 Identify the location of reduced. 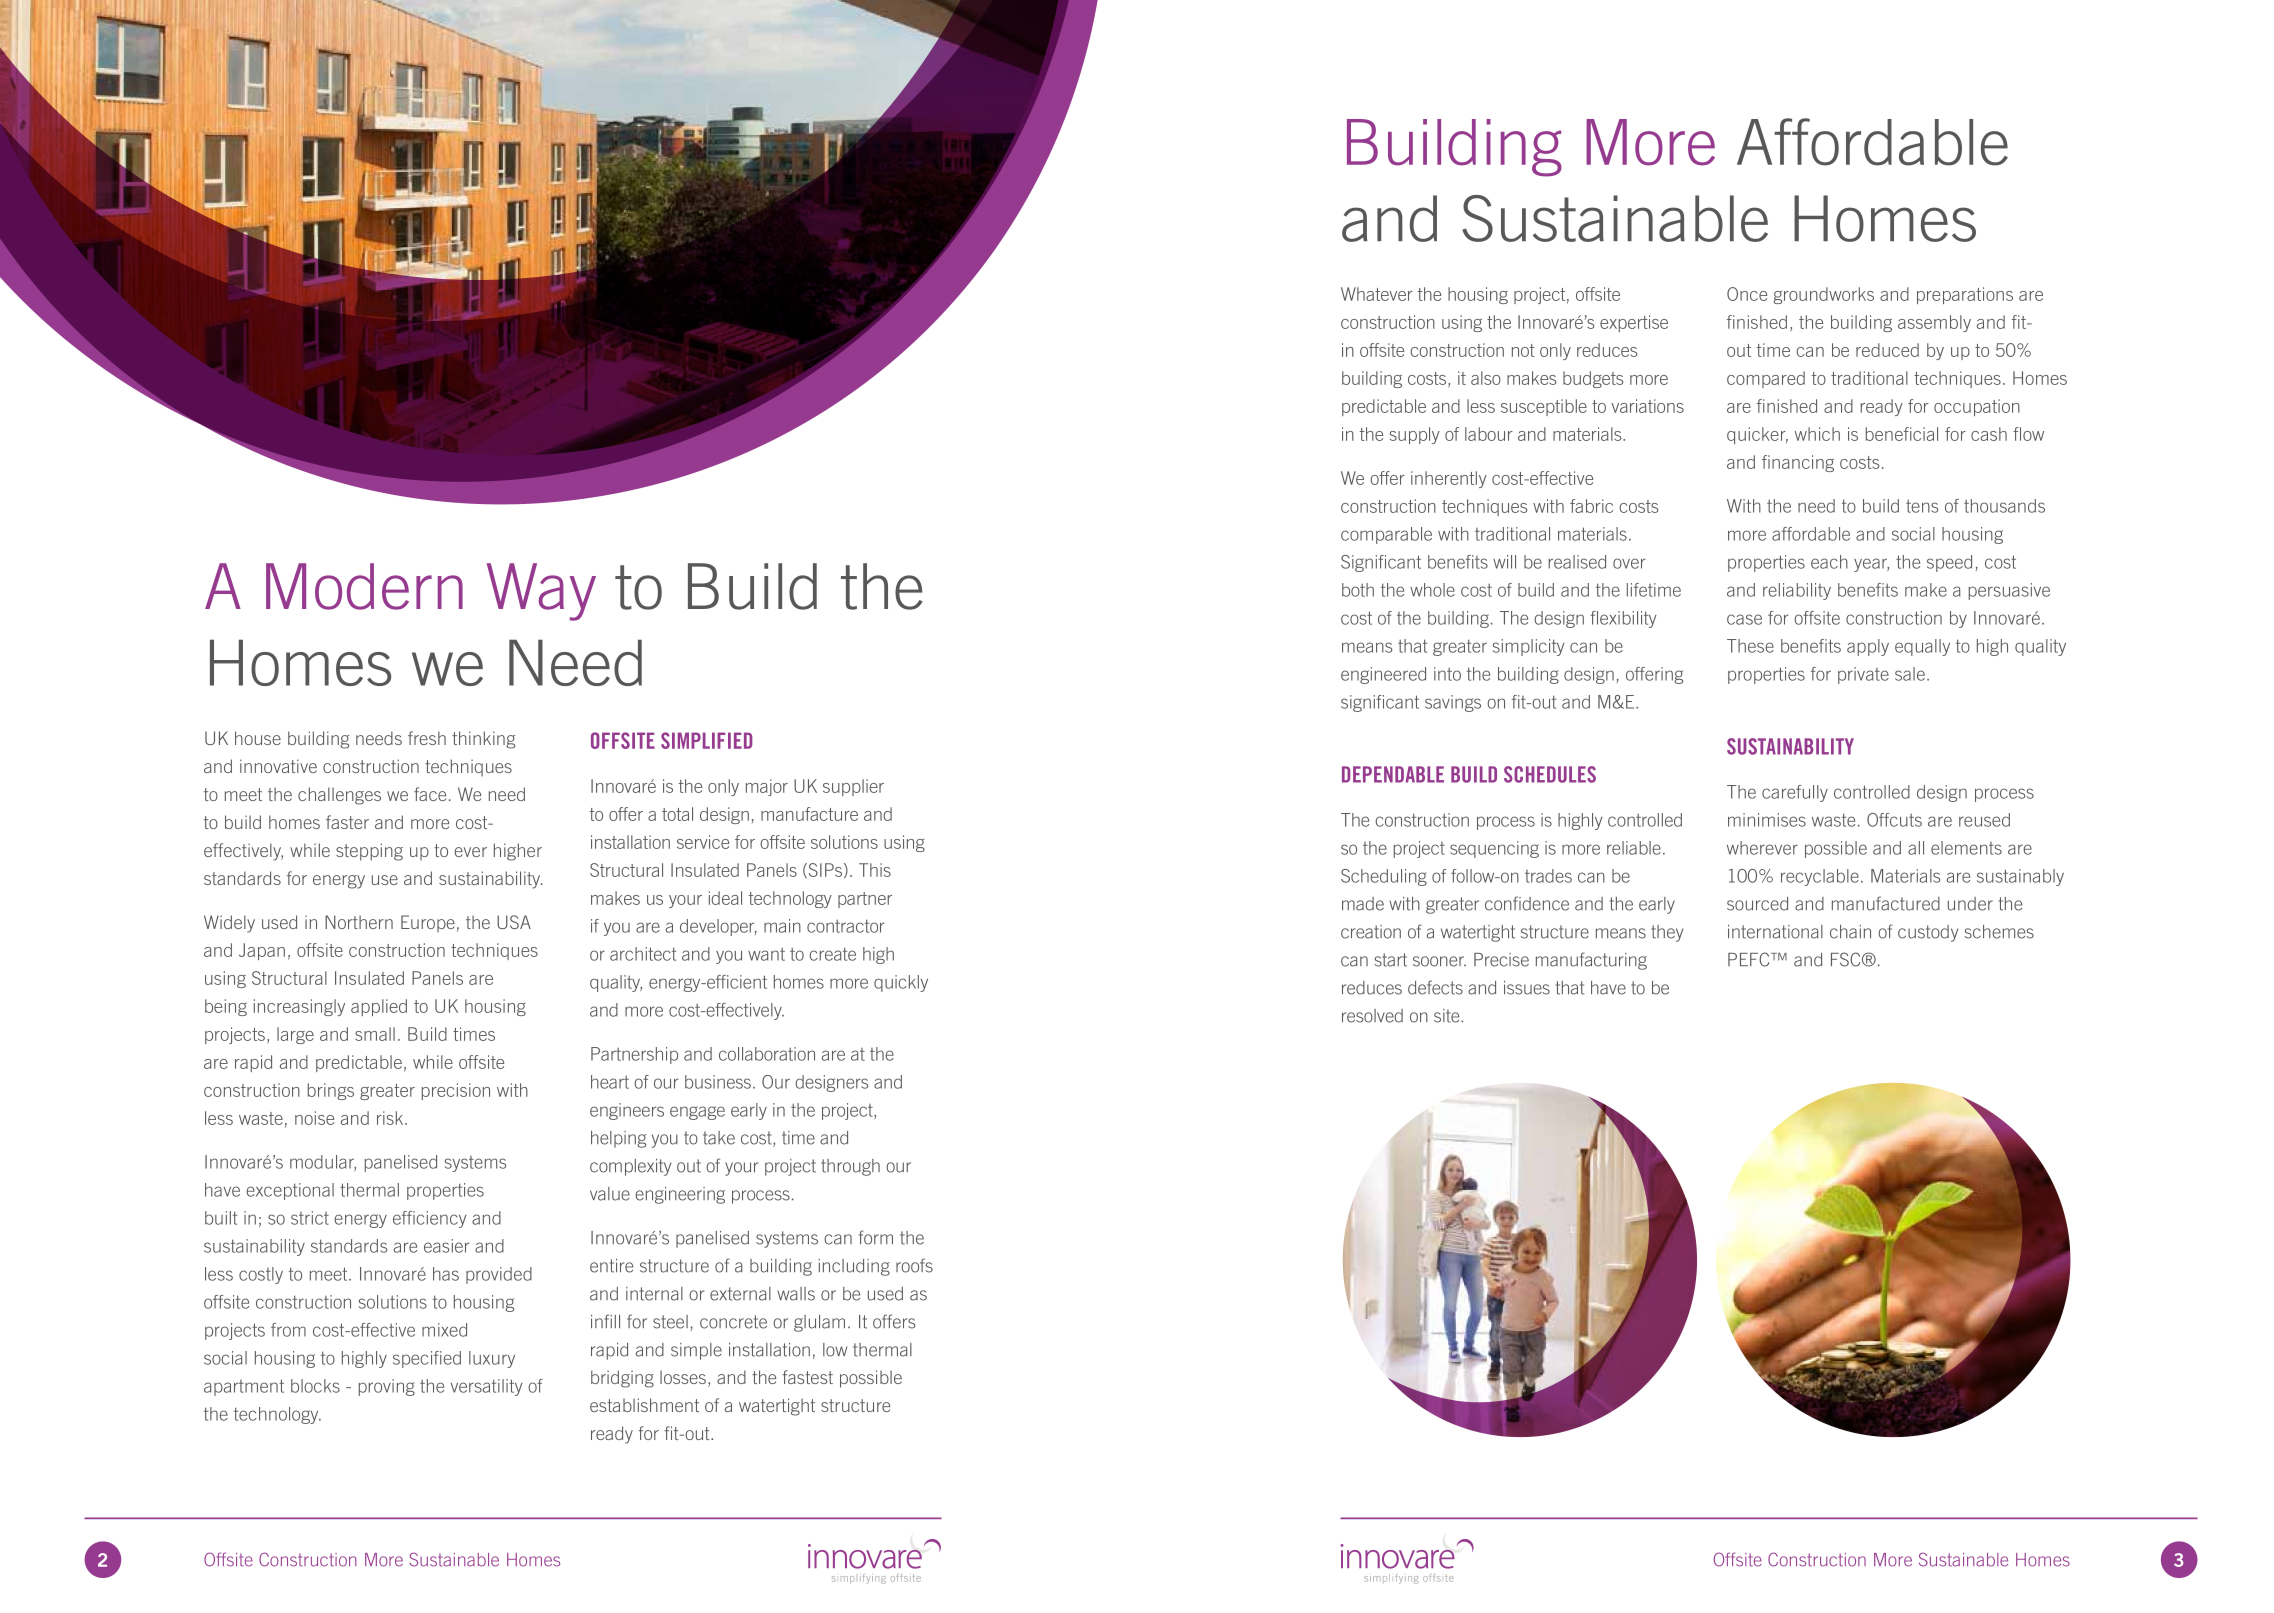
(1887, 350).
